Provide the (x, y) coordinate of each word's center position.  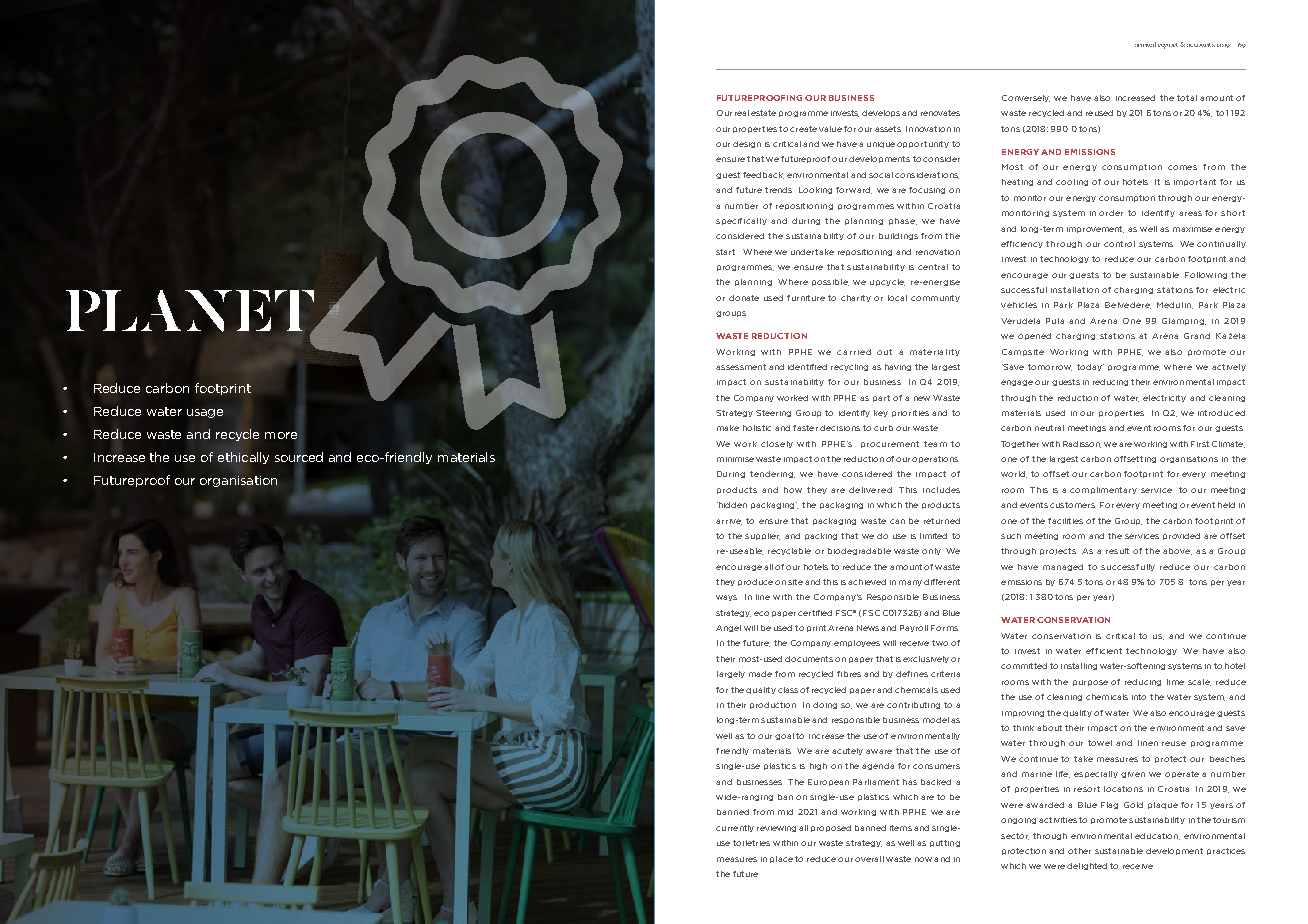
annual (1145, 44)
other (1079, 851)
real (742, 113)
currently (735, 828)
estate (763, 113)
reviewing (776, 829)
